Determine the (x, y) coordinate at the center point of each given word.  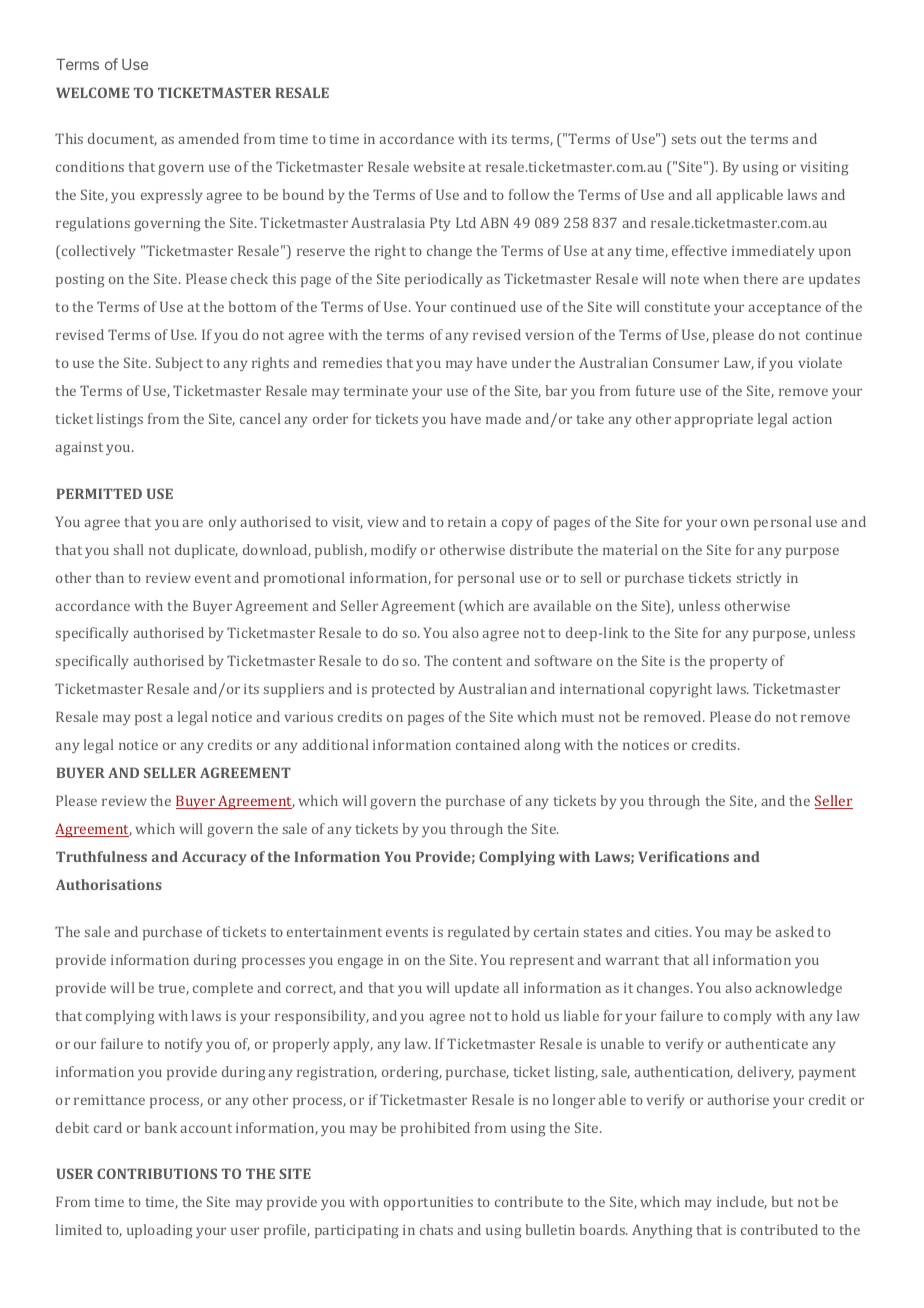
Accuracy (214, 858)
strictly (759, 579)
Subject (179, 364)
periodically (444, 280)
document (122, 139)
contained (488, 744)
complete (223, 989)
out (711, 139)
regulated (479, 933)
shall (129, 549)
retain (467, 522)
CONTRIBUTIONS (157, 1173)
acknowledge (798, 989)
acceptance (784, 309)
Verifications (683, 856)
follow (529, 194)
